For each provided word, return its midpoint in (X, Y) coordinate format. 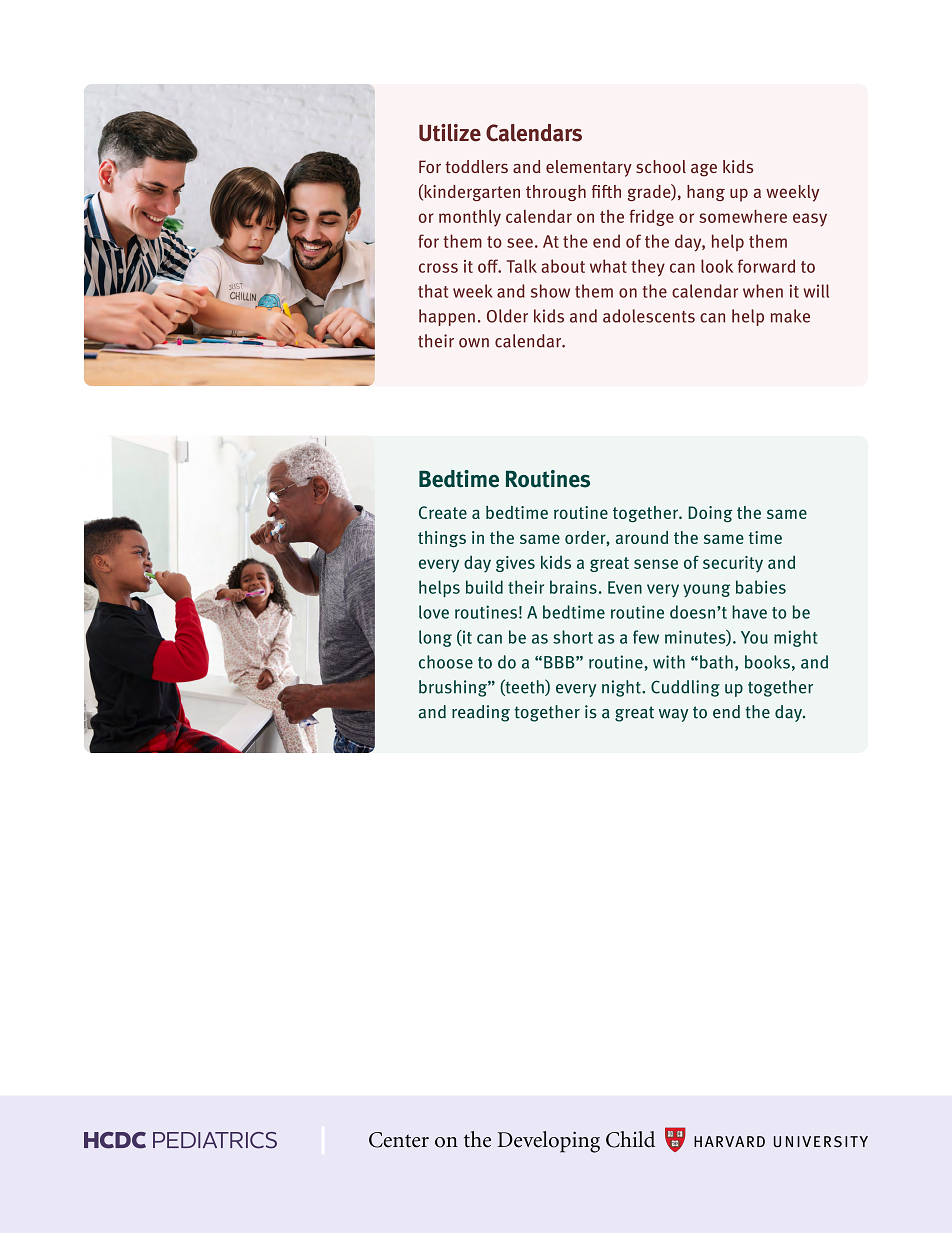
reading (481, 713)
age (704, 170)
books (767, 662)
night (622, 688)
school (661, 166)
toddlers (476, 166)
